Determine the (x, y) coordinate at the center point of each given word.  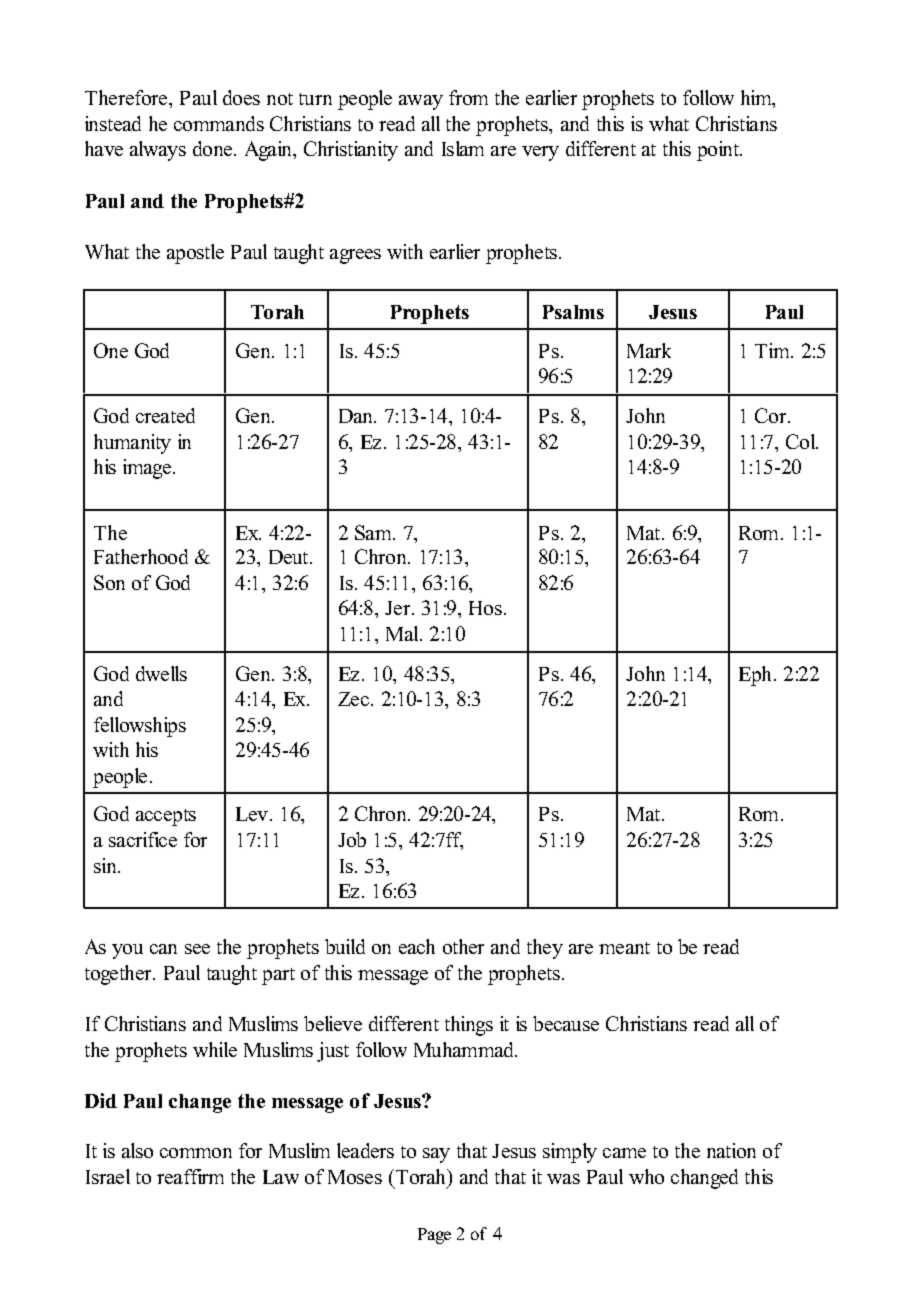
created (165, 415)
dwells (161, 673)
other (463, 946)
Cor (770, 415)
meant (624, 948)
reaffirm (190, 1176)
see (197, 949)
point (719, 151)
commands (219, 123)
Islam (463, 148)
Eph (755, 676)
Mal (403, 633)
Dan (357, 416)
